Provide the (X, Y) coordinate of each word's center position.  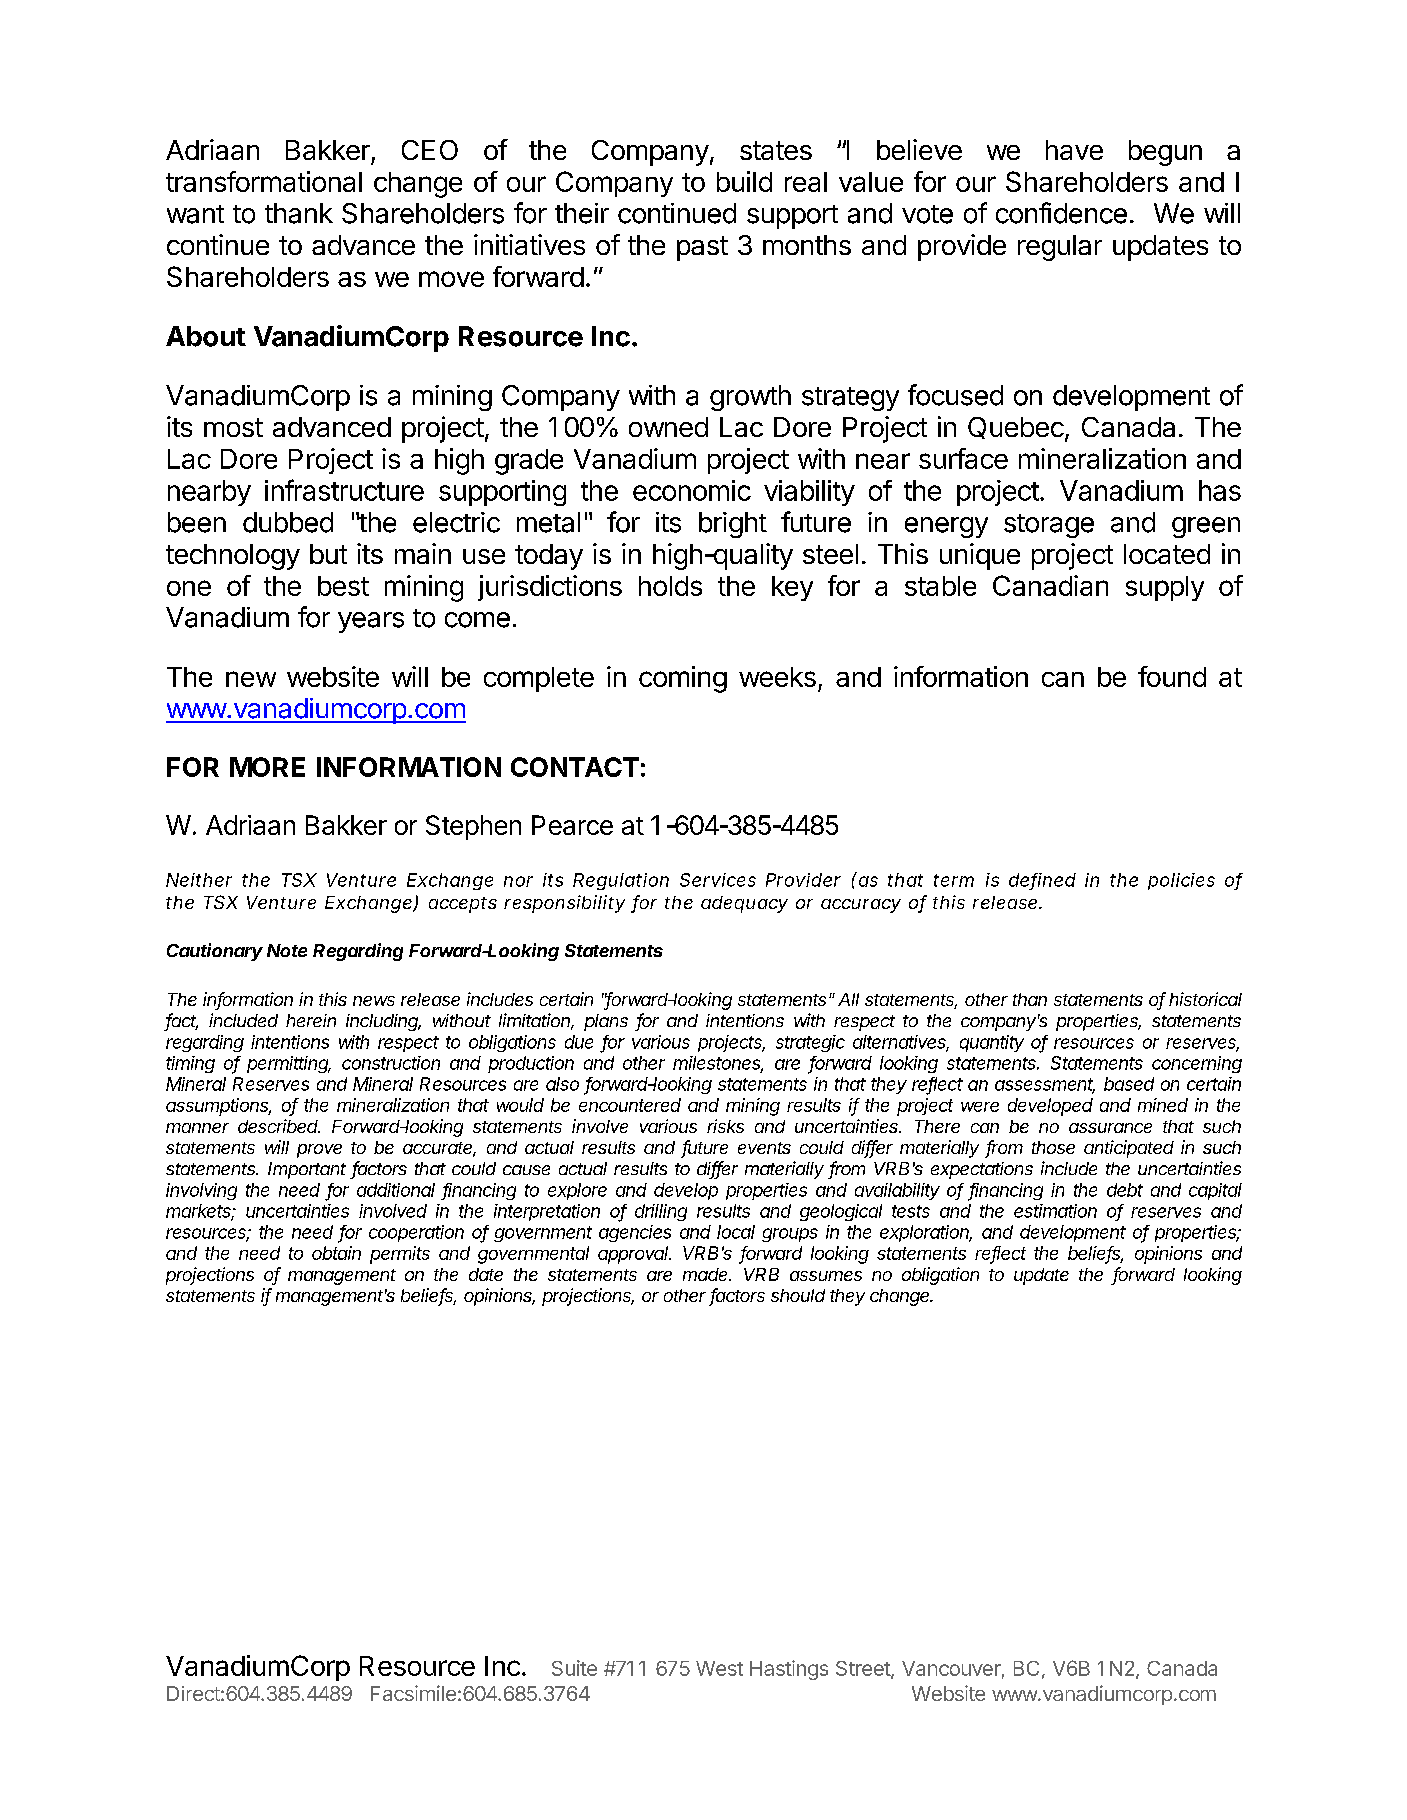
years (371, 622)
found (1172, 676)
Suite (574, 1668)
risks (725, 1126)
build (744, 181)
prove (319, 1151)
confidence (1061, 213)
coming (683, 679)
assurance (1110, 1128)
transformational (264, 181)
